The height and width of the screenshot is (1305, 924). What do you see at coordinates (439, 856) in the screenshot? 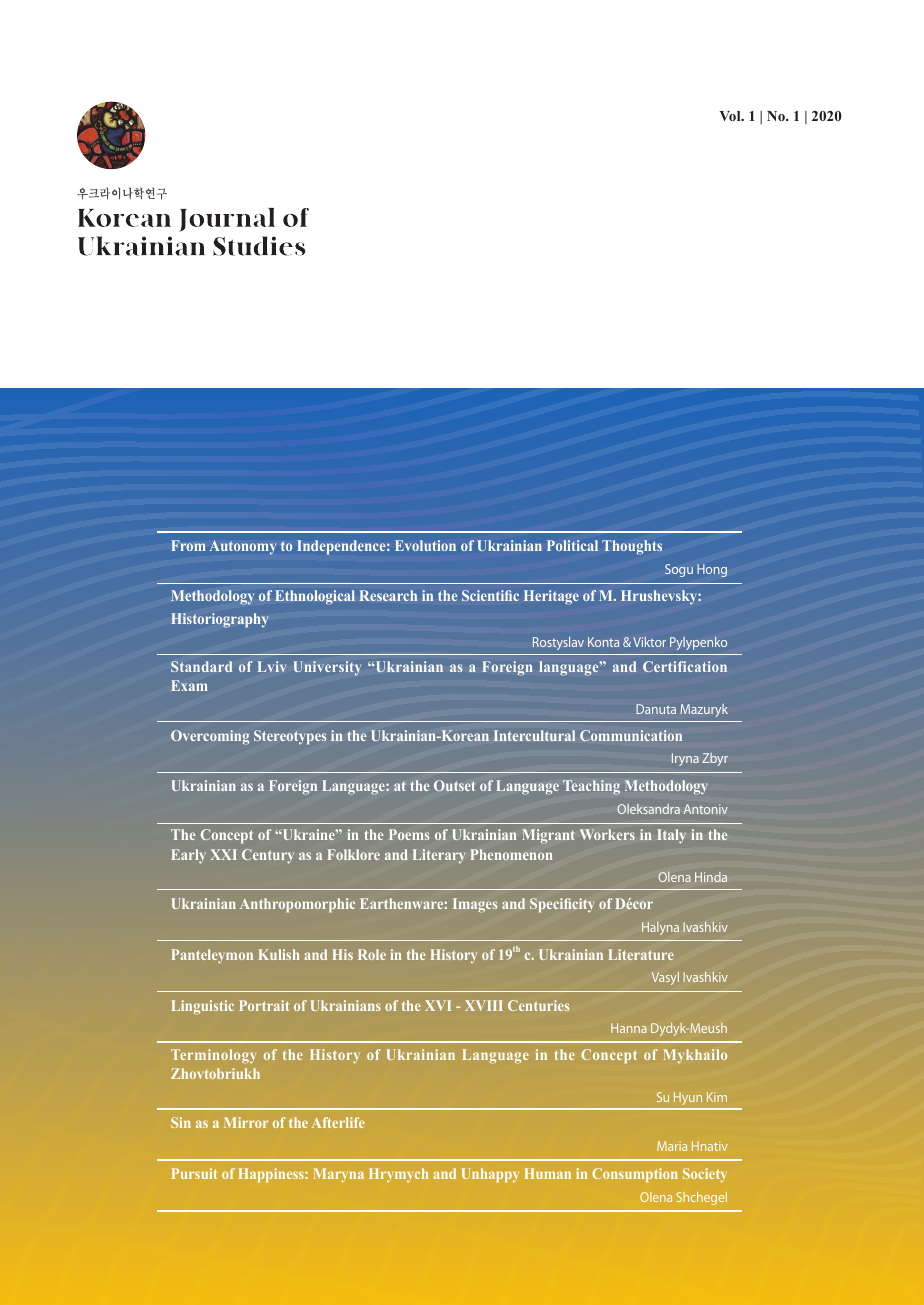
I see `Literary` at bounding box center [439, 856].
